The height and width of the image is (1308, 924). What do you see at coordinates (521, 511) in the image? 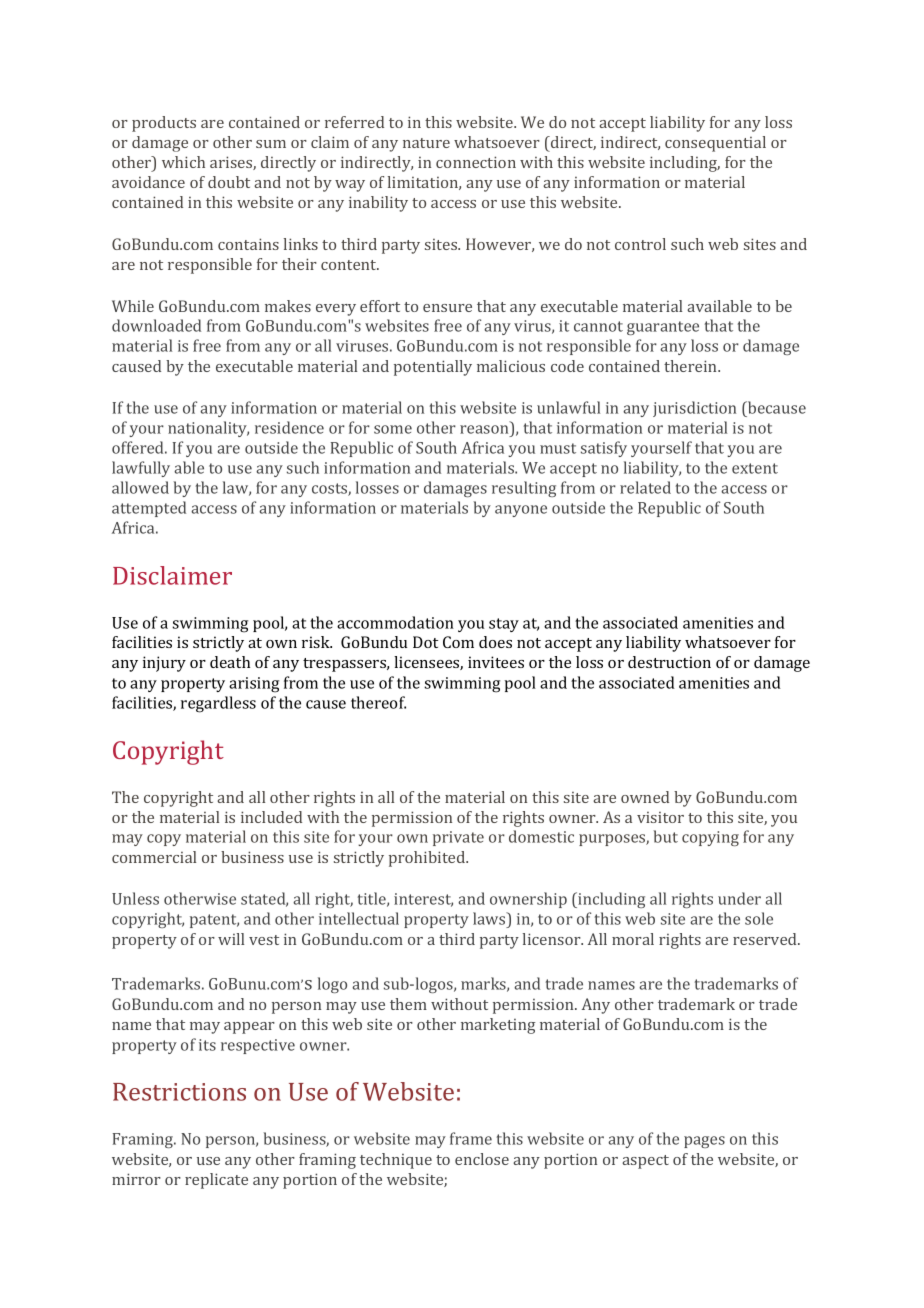
I see `anyone` at bounding box center [521, 511].
